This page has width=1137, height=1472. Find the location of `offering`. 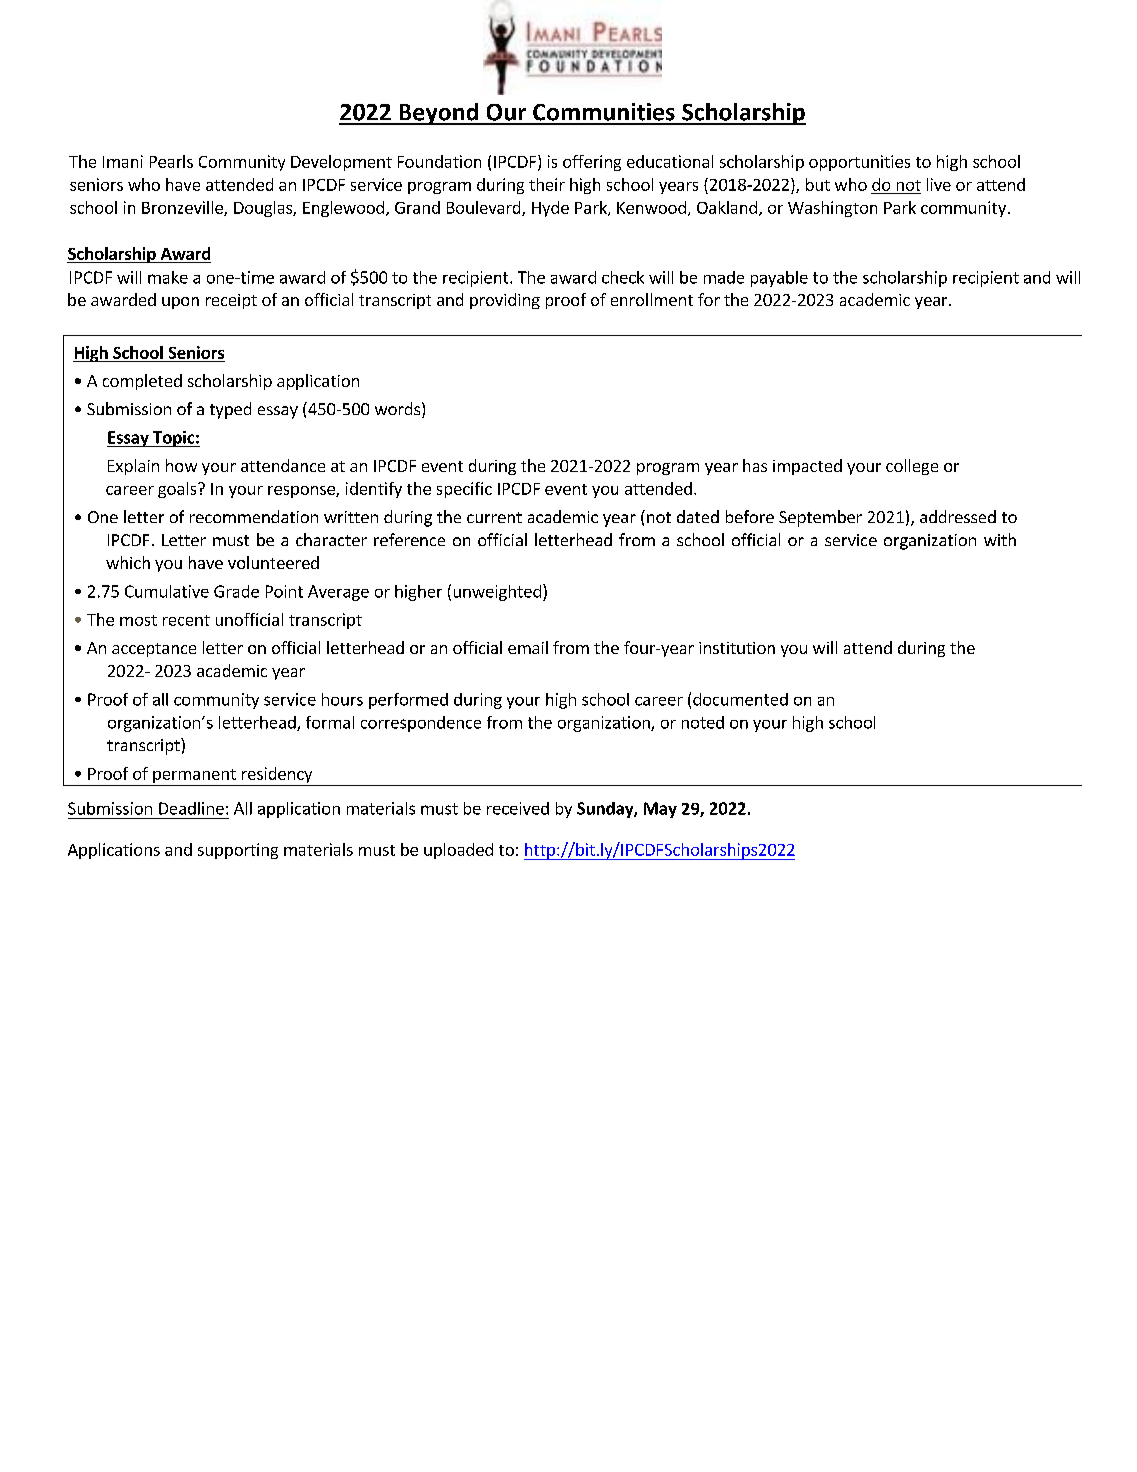

offering is located at coordinates (592, 163).
